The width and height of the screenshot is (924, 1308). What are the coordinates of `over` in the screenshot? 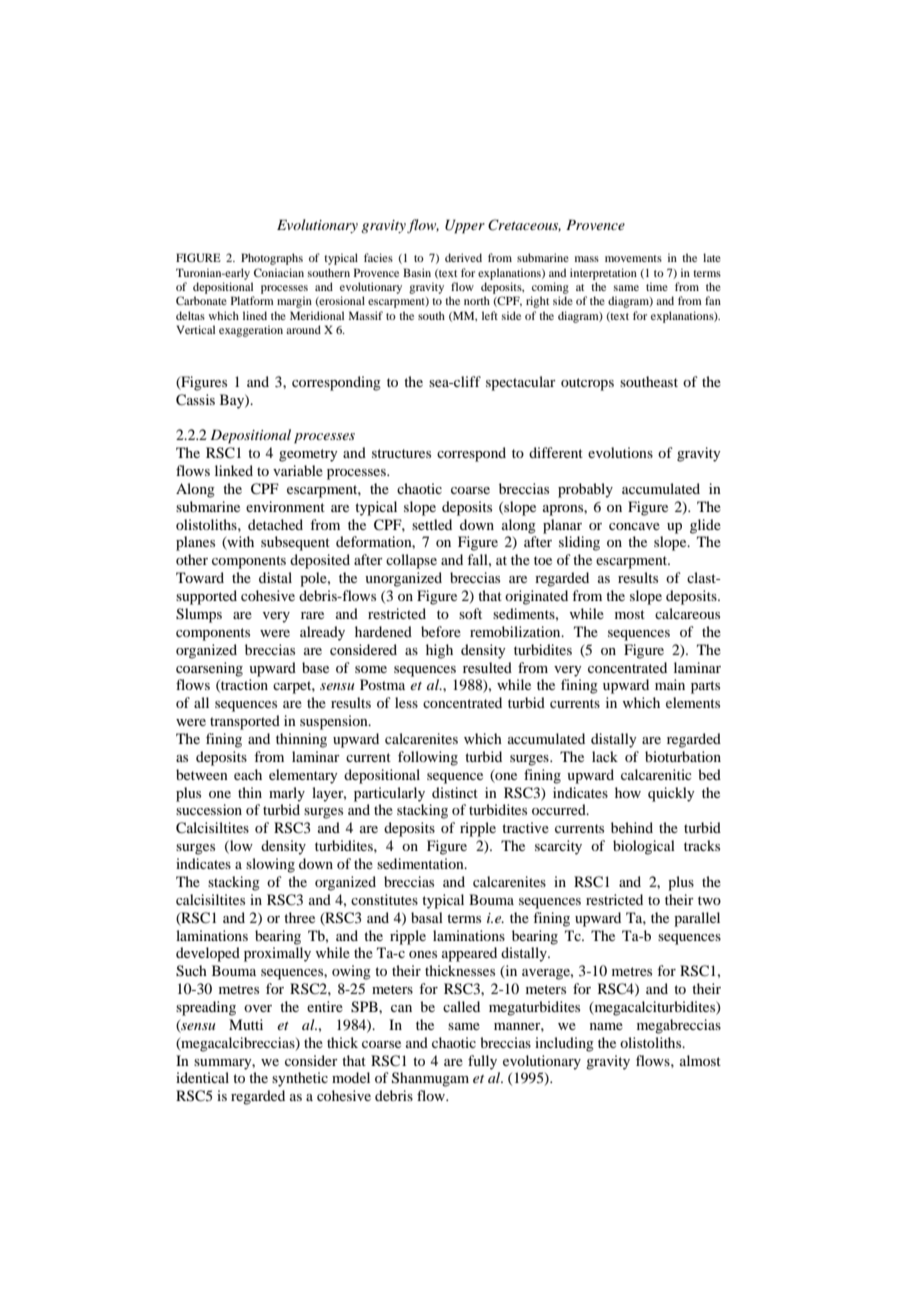 It's located at (258, 1008).
